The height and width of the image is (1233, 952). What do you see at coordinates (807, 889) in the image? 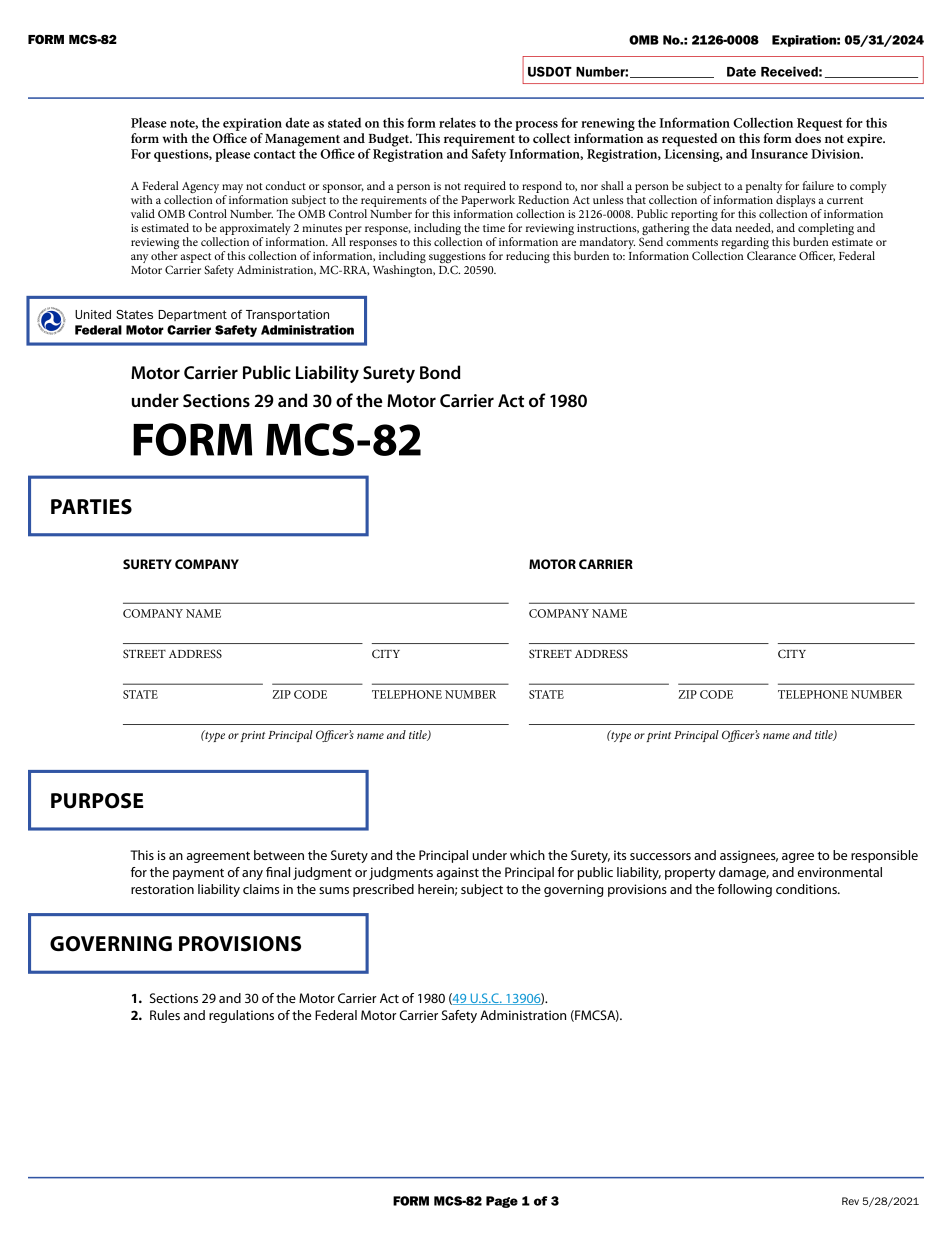
I see `conditions` at bounding box center [807, 889].
